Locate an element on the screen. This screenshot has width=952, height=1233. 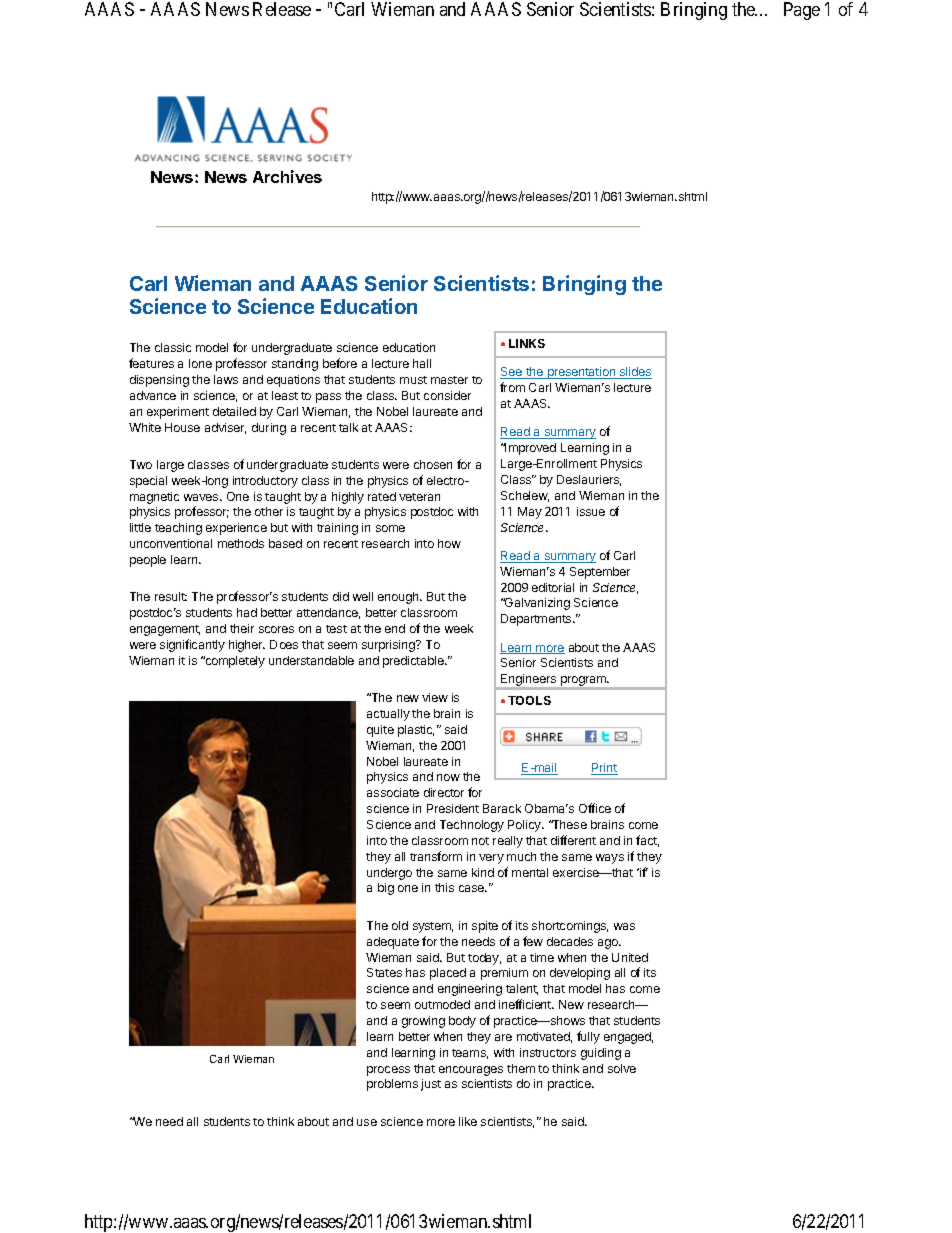
methods is located at coordinates (241, 543).
